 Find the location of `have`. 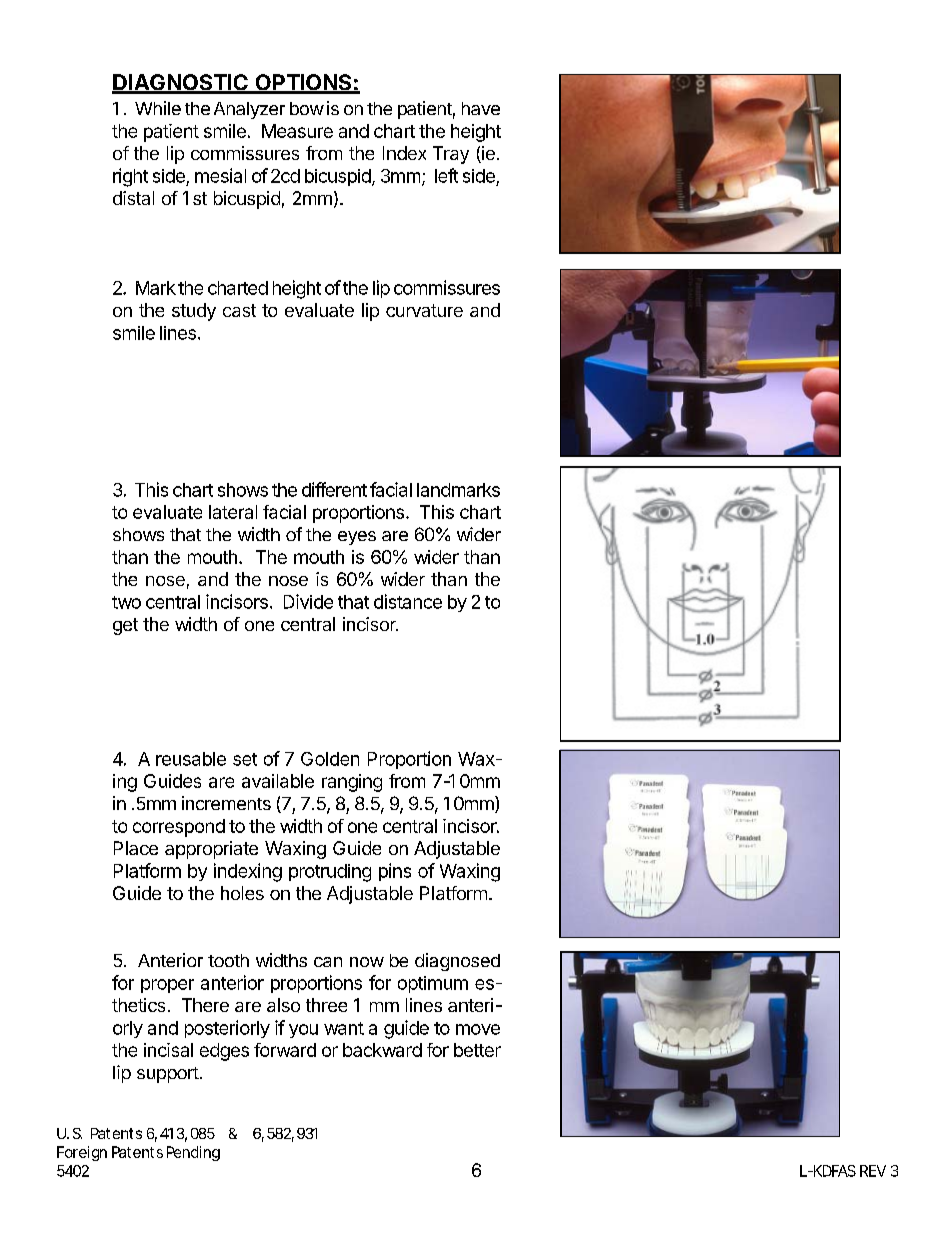

have is located at coordinates (481, 108).
